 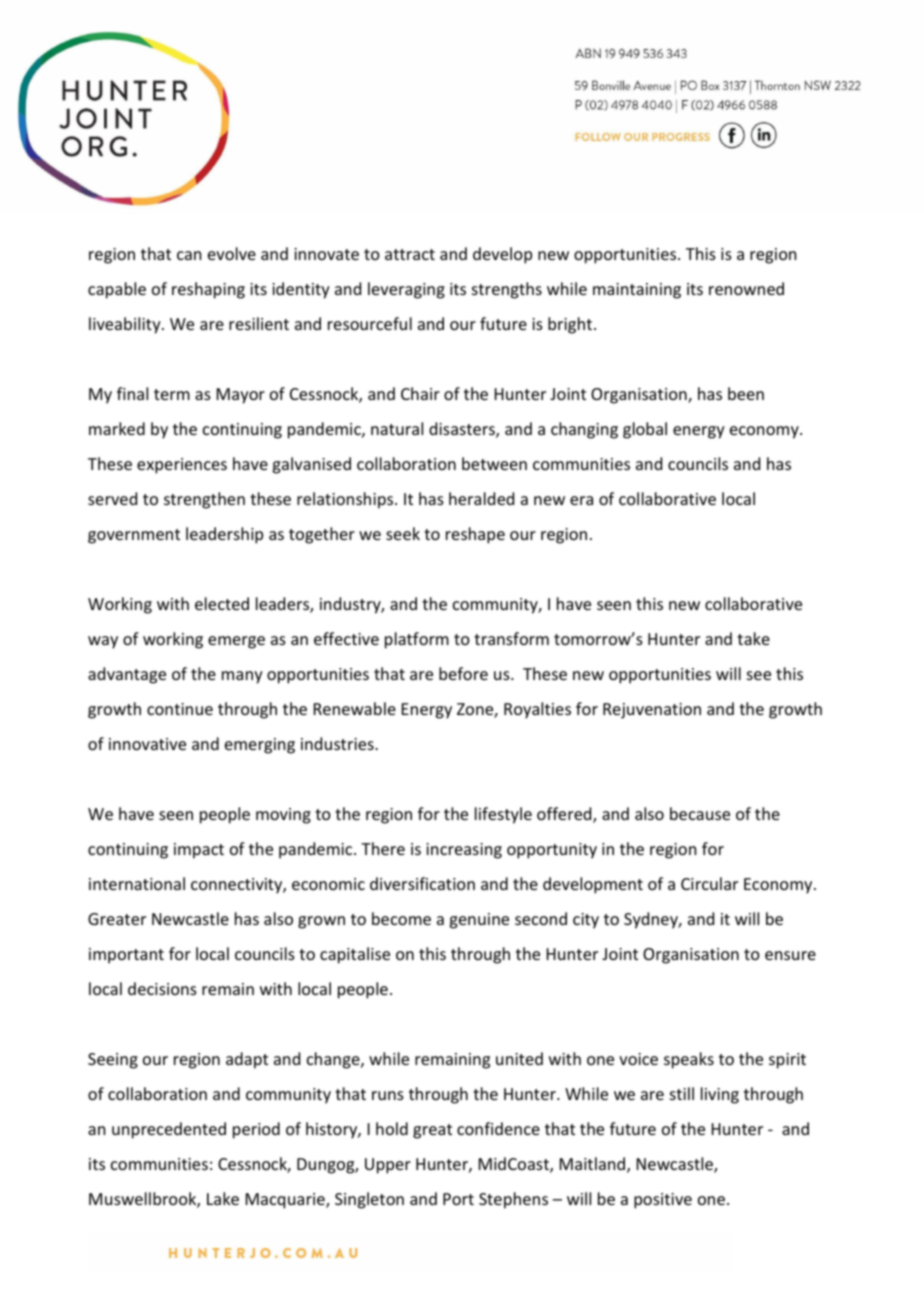 What do you see at coordinates (208, 290) in the screenshot?
I see `reshaping` at bounding box center [208, 290].
